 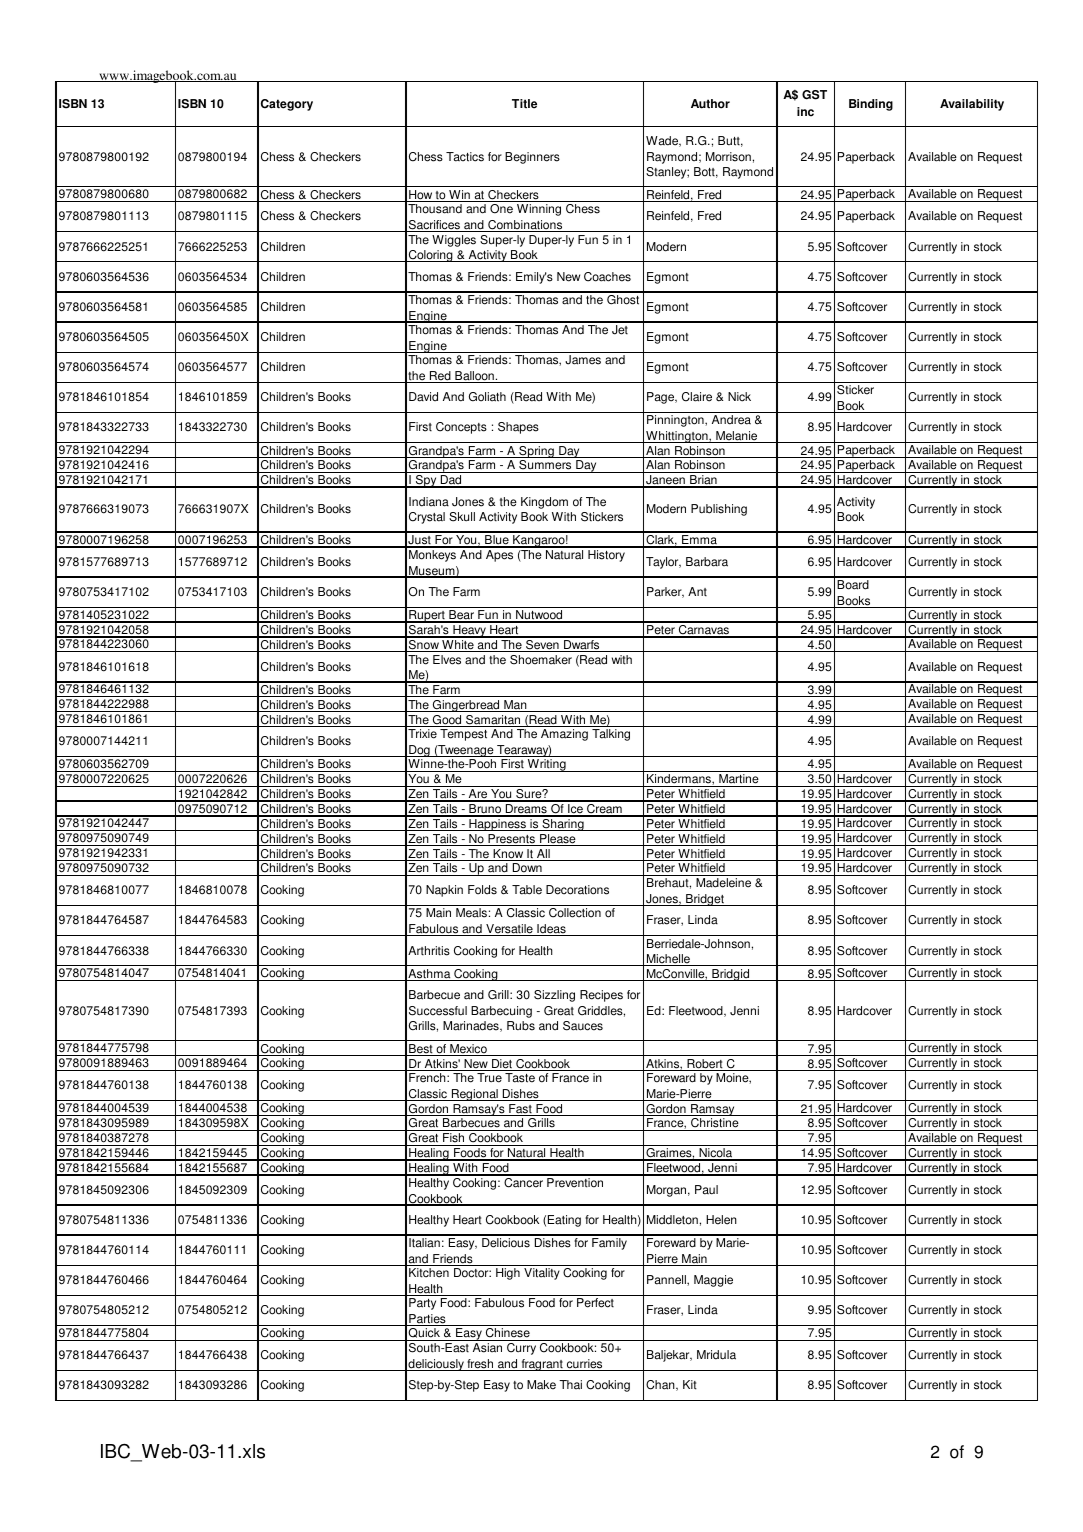 I want to click on Concepts, so click(x=461, y=428).
